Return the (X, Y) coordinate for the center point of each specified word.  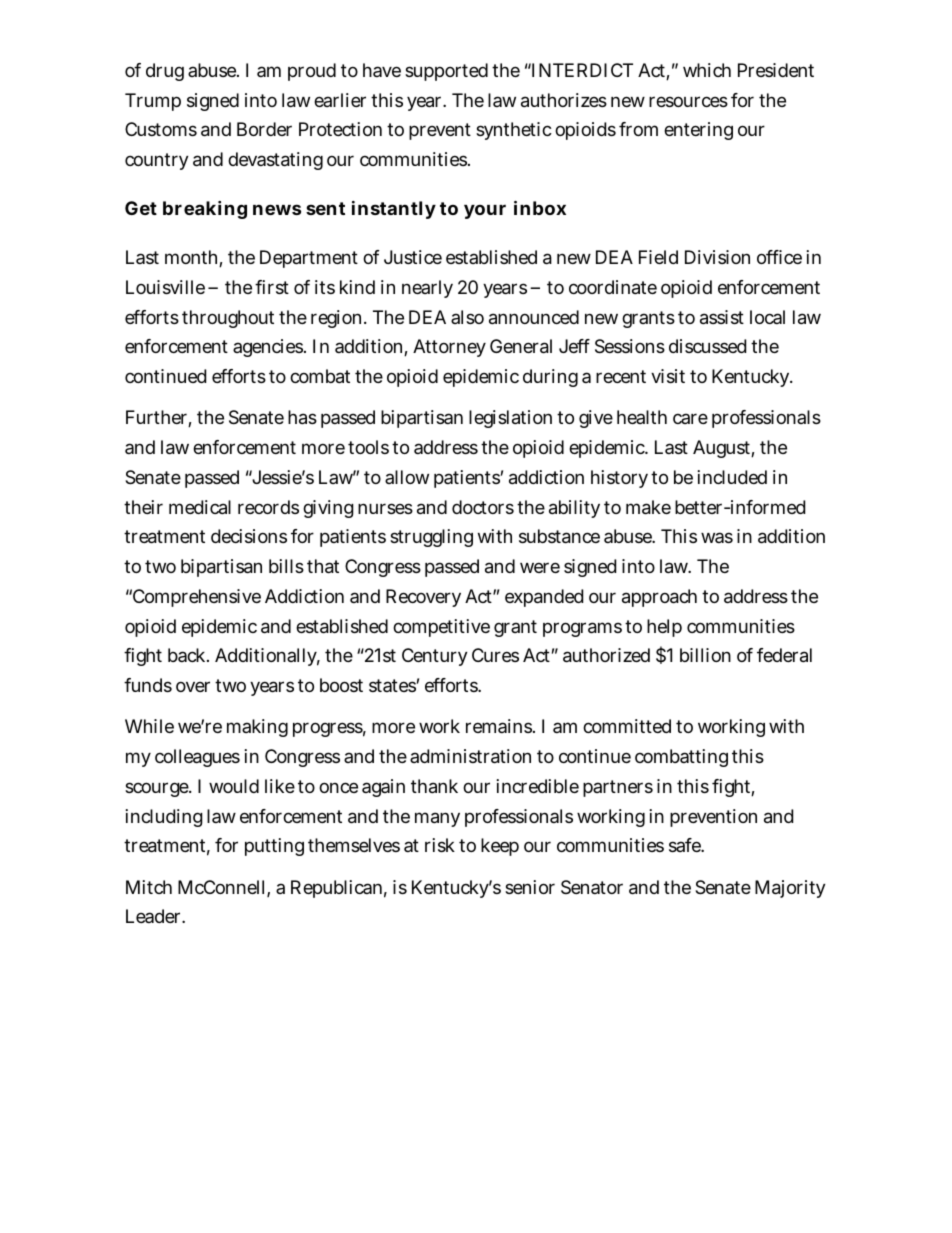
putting (274, 847)
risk (440, 845)
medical (200, 507)
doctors (483, 507)
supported (446, 72)
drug (165, 72)
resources (688, 101)
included (732, 477)
